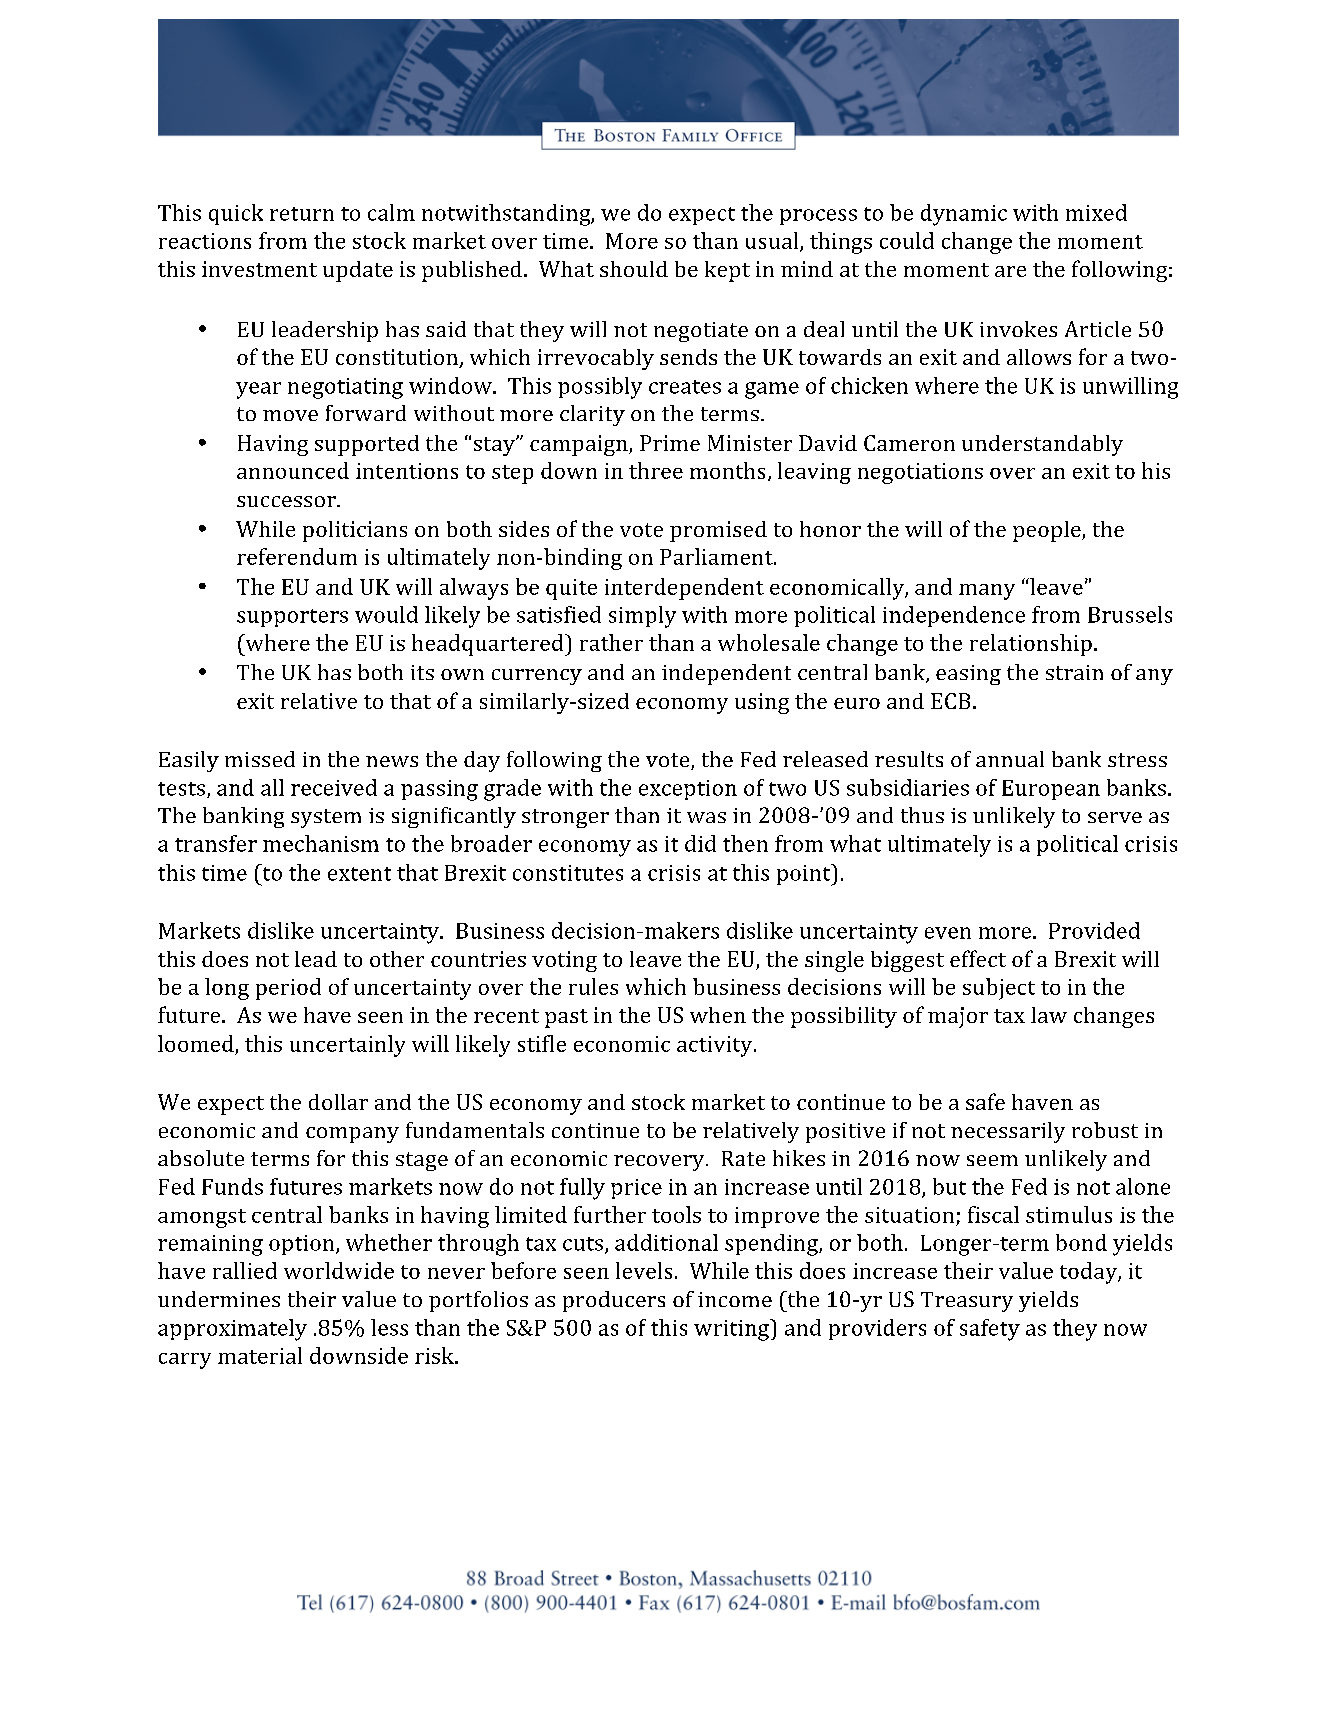 Image resolution: width=1337 pixels, height=1730 pixels. What do you see at coordinates (614, 1301) in the screenshot?
I see `producers` at bounding box center [614, 1301].
